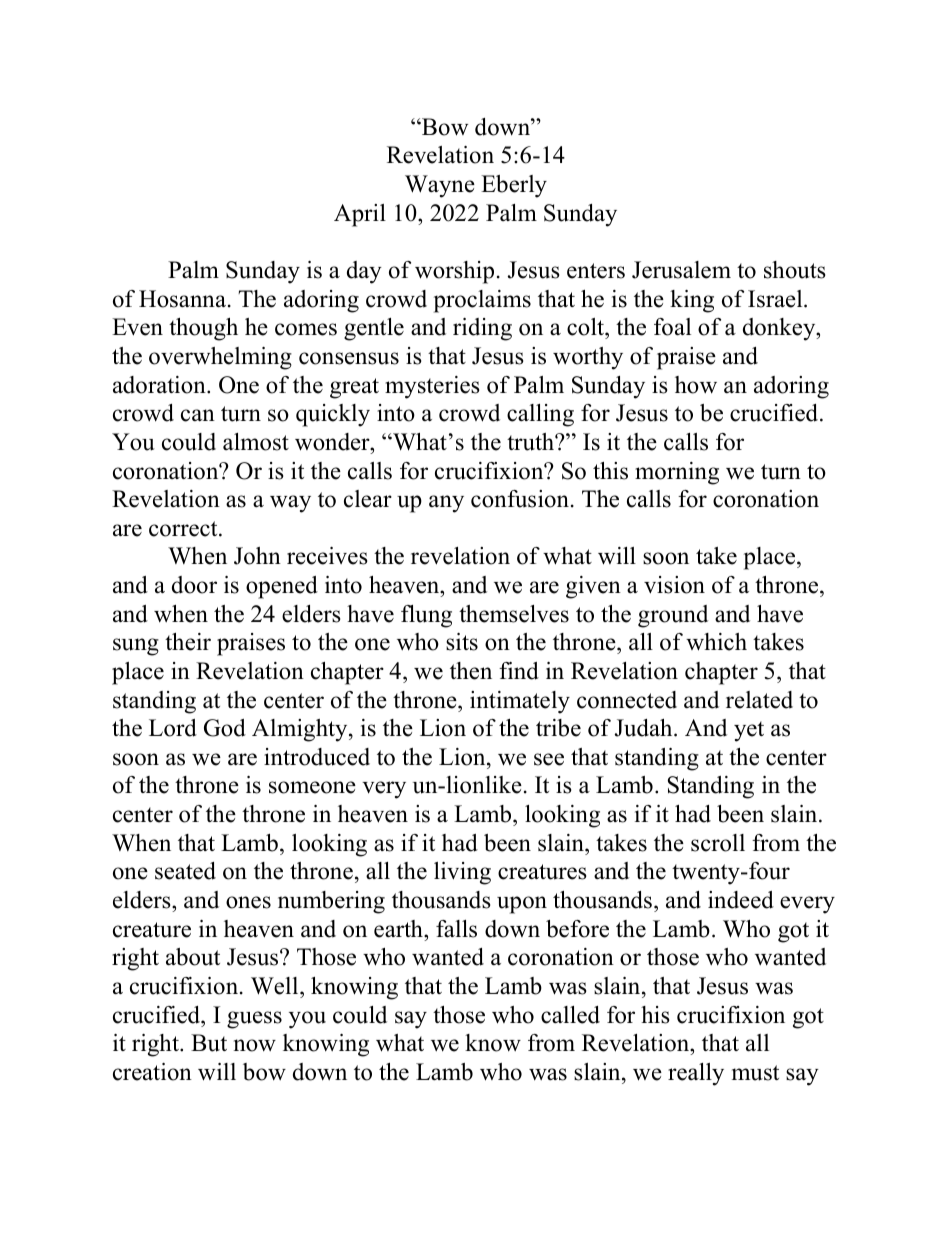 This screenshot has width=952, height=1233. I want to click on how, so click(696, 385).
